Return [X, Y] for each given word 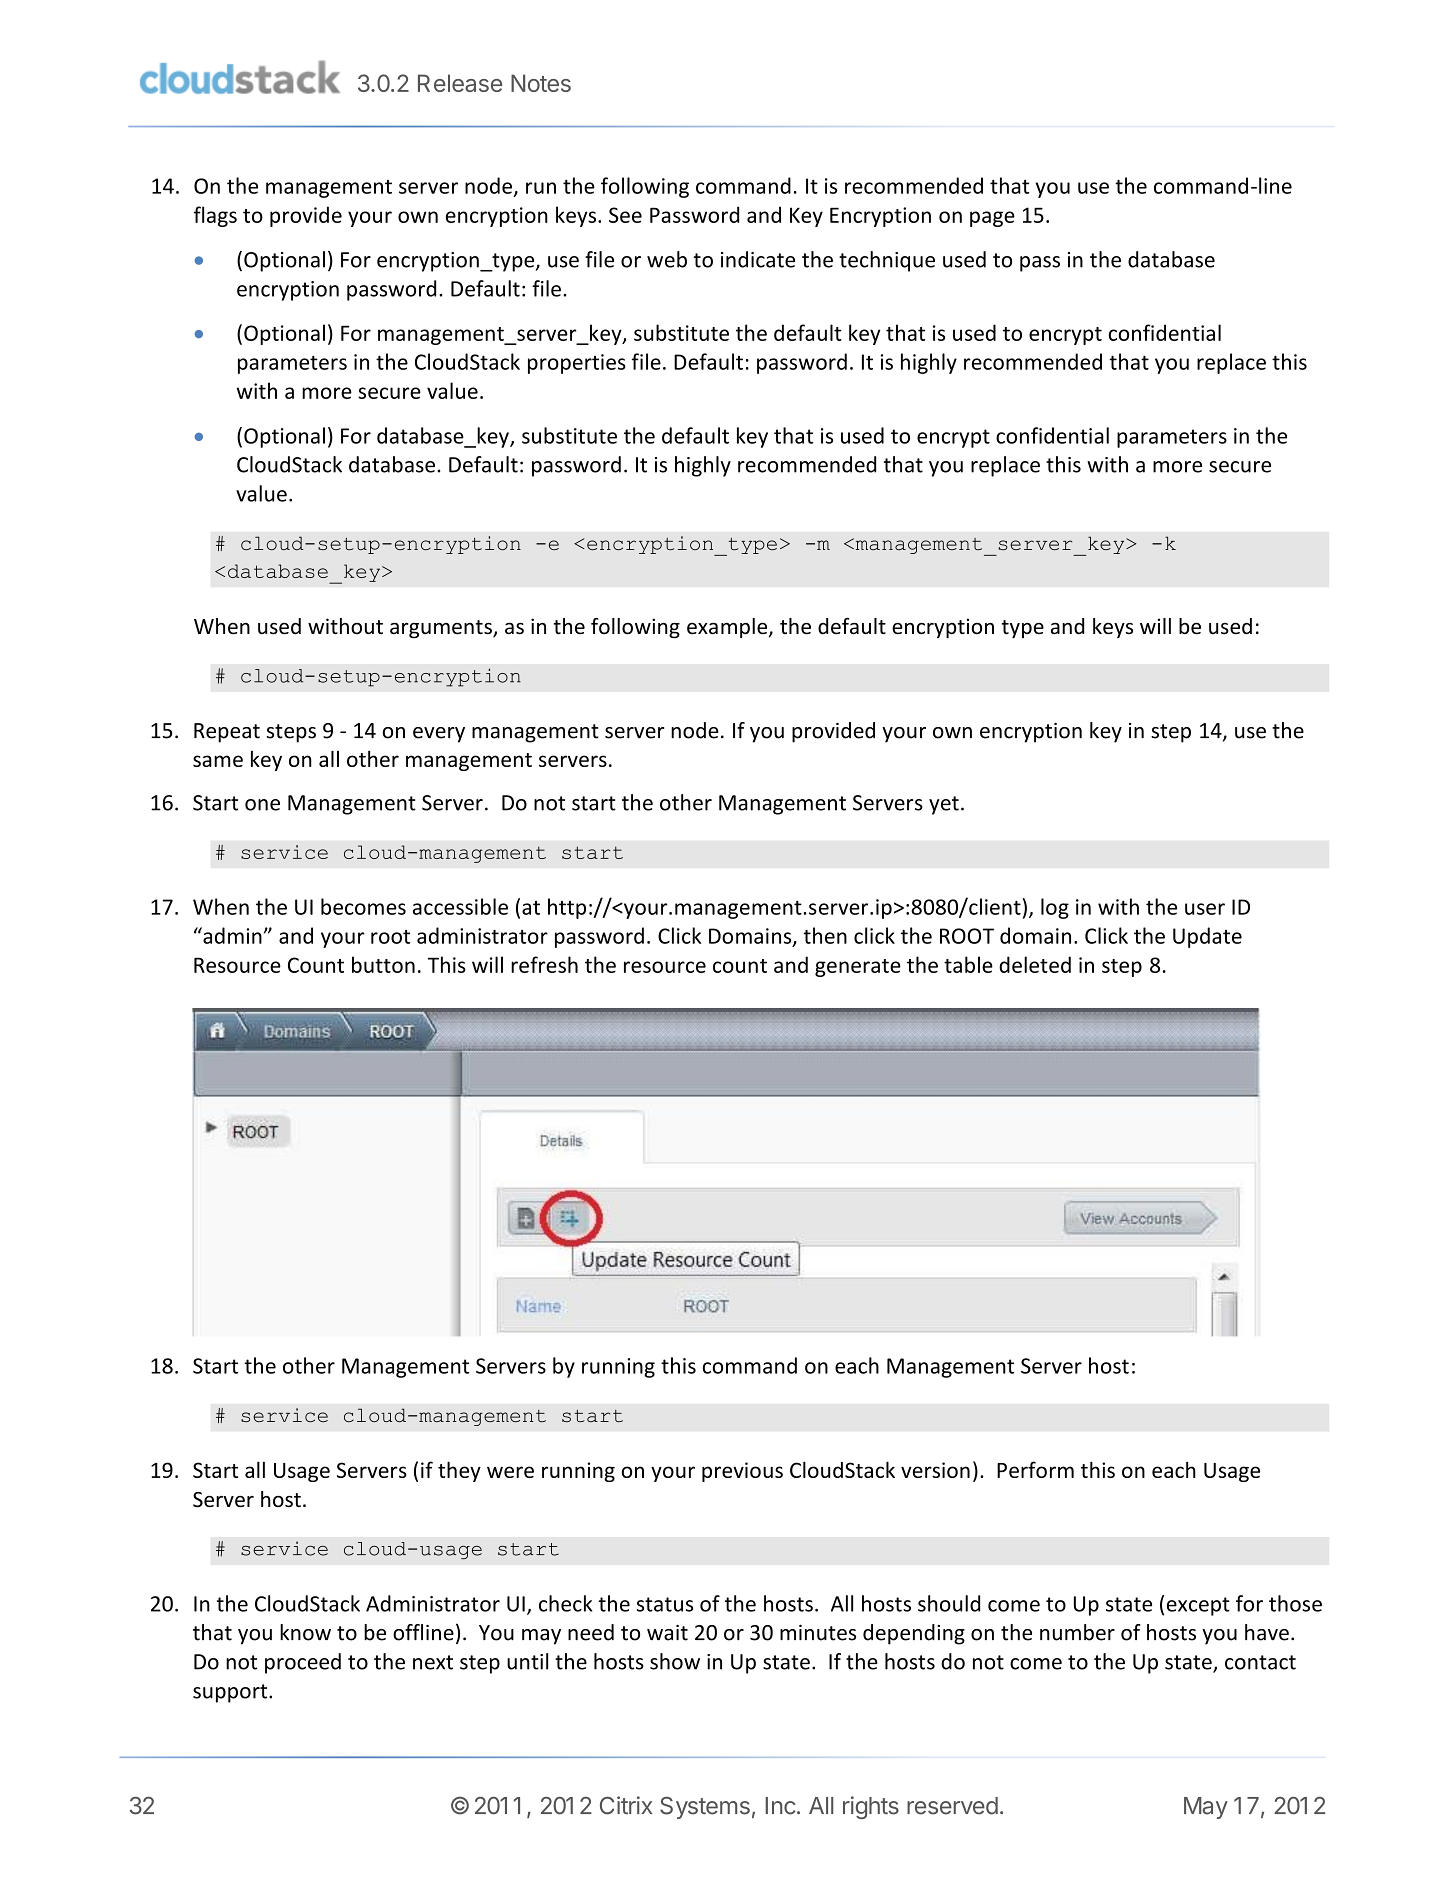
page [992, 219]
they [459, 1471]
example [728, 628]
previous [742, 1472]
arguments [442, 629]
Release [460, 83]
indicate [758, 259]
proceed [303, 1663]
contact [1260, 1662]
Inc [780, 1806]
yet [944, 805]
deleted [1035, 964]
